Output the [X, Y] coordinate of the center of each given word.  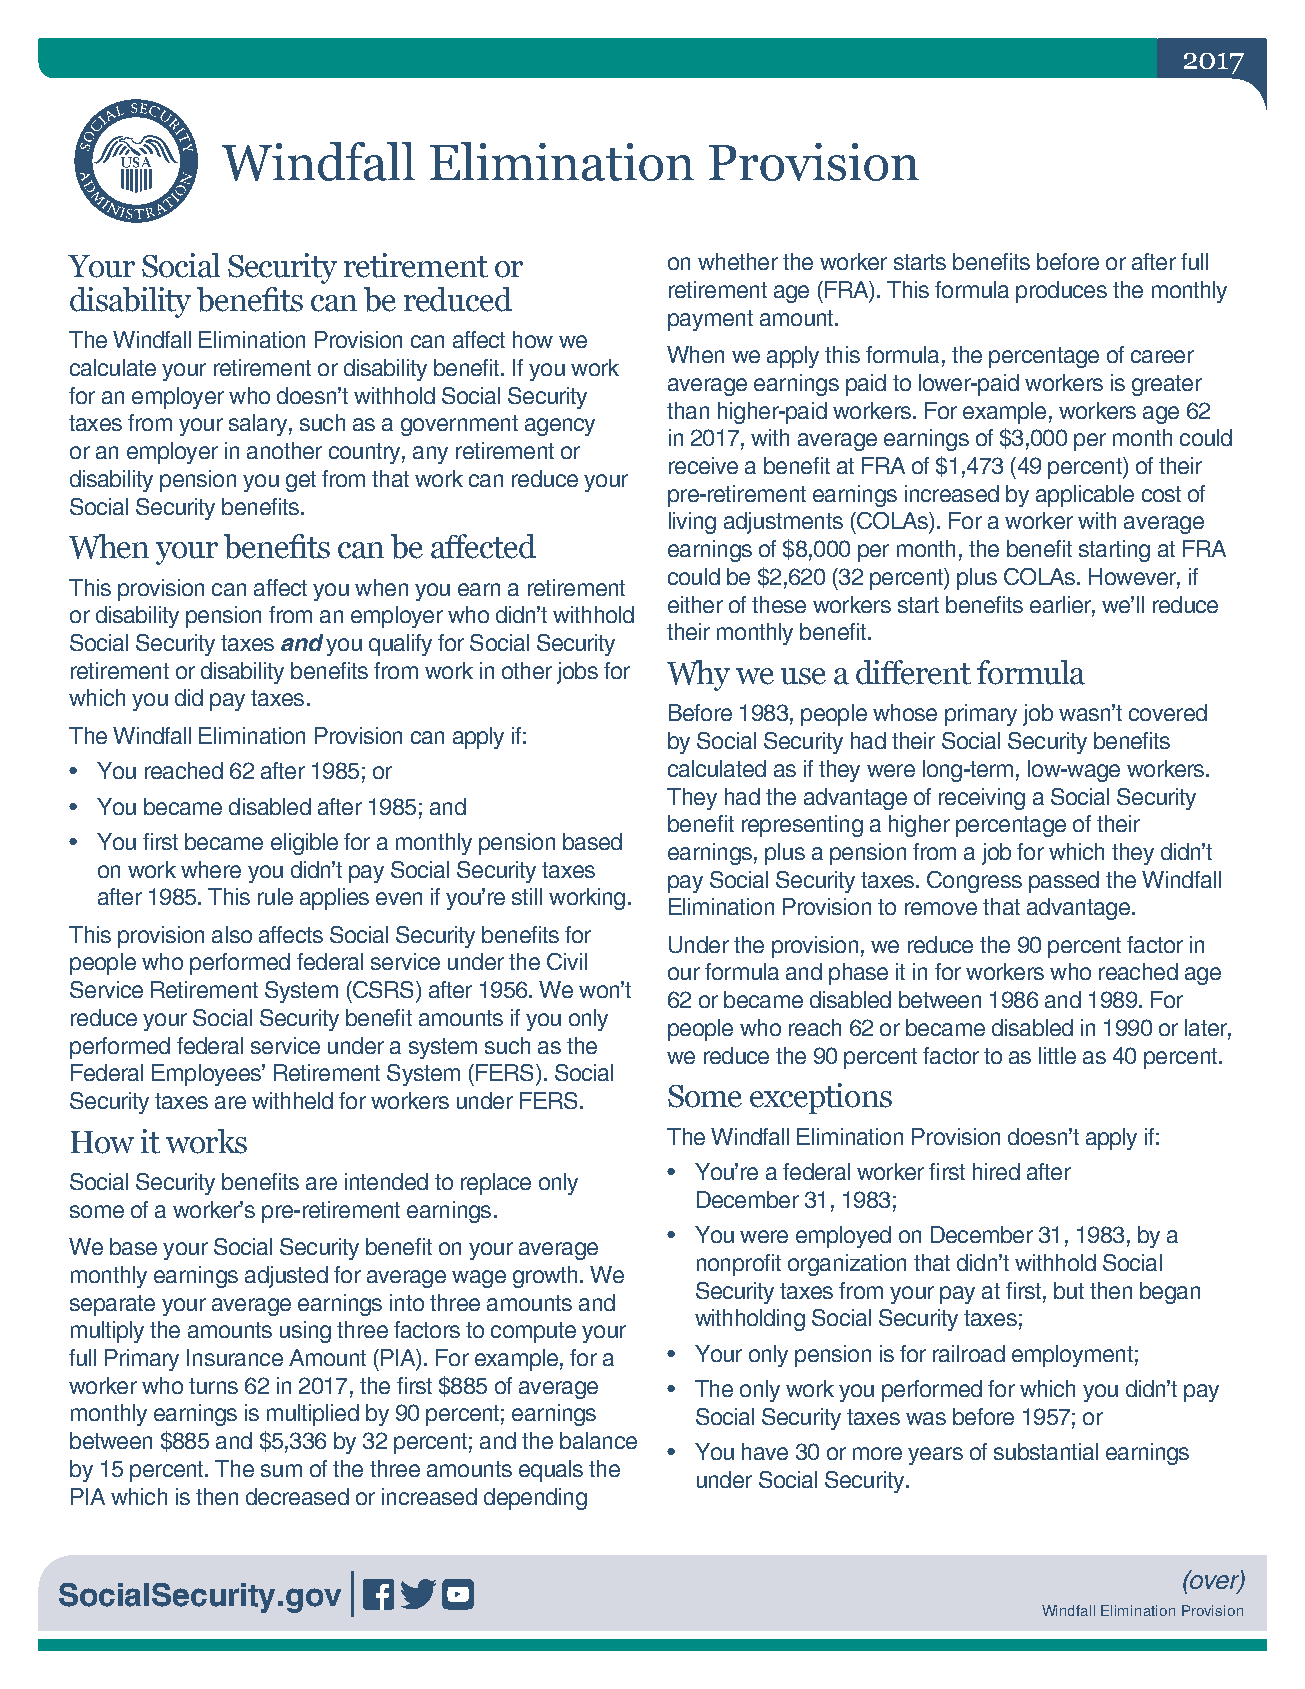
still [527, 896]
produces [1061, 292]
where [211, 869]
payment [710, 320]
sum [281, 1470]
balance [598, 1440]
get [301, 481]
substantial [1046, 1451]
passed [1064, 882]
